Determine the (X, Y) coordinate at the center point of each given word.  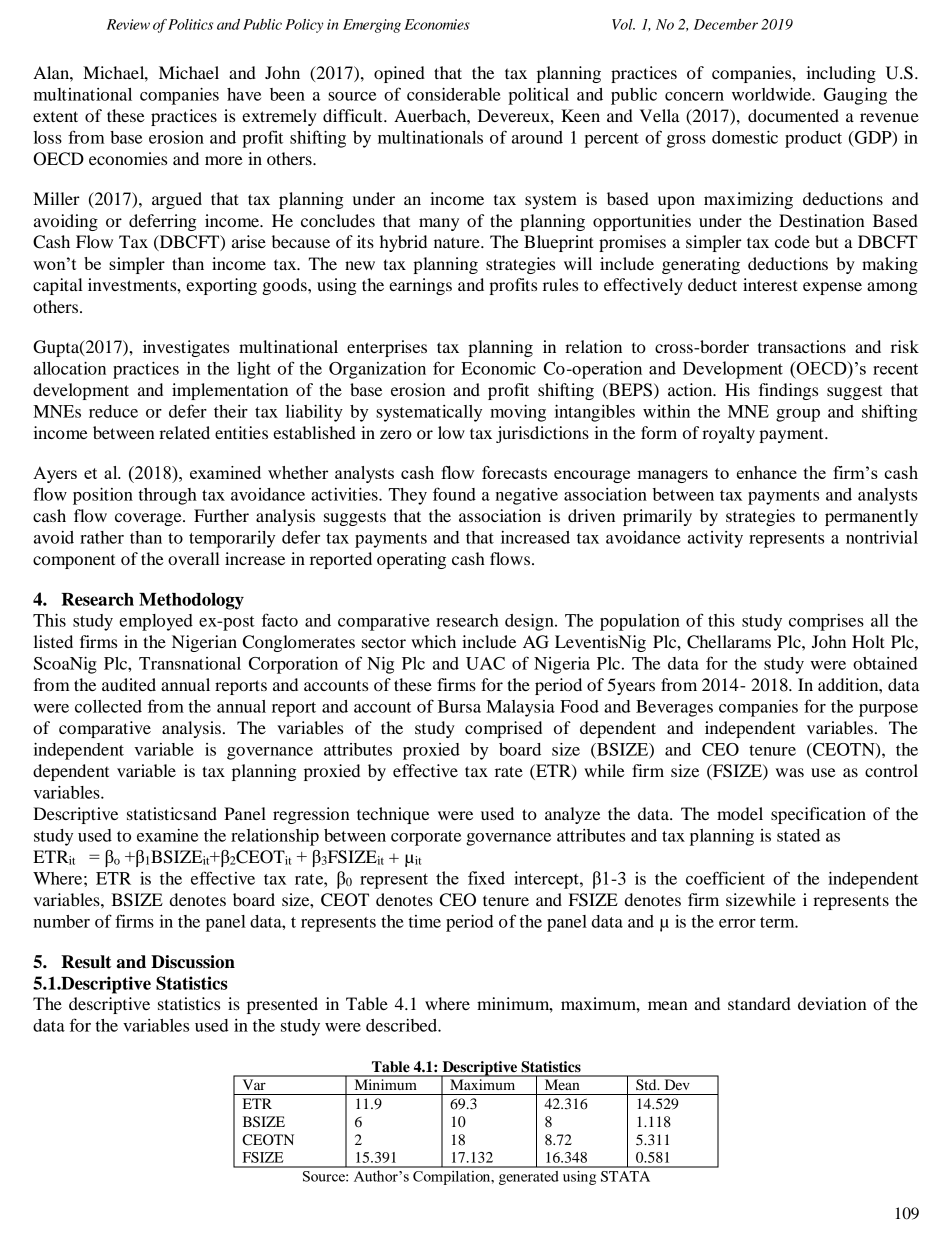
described (402, 1025)
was (790, 772)
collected (108, 706)
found (454, 494)
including (841, 74)
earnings (420, 286)
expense (832, 288)
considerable (454, 94)
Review (128, 24)
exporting (221, 286)
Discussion (193, 962)
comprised (503, 729)
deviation (832, 1003)
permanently (871, 517)
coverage (149, 519)
